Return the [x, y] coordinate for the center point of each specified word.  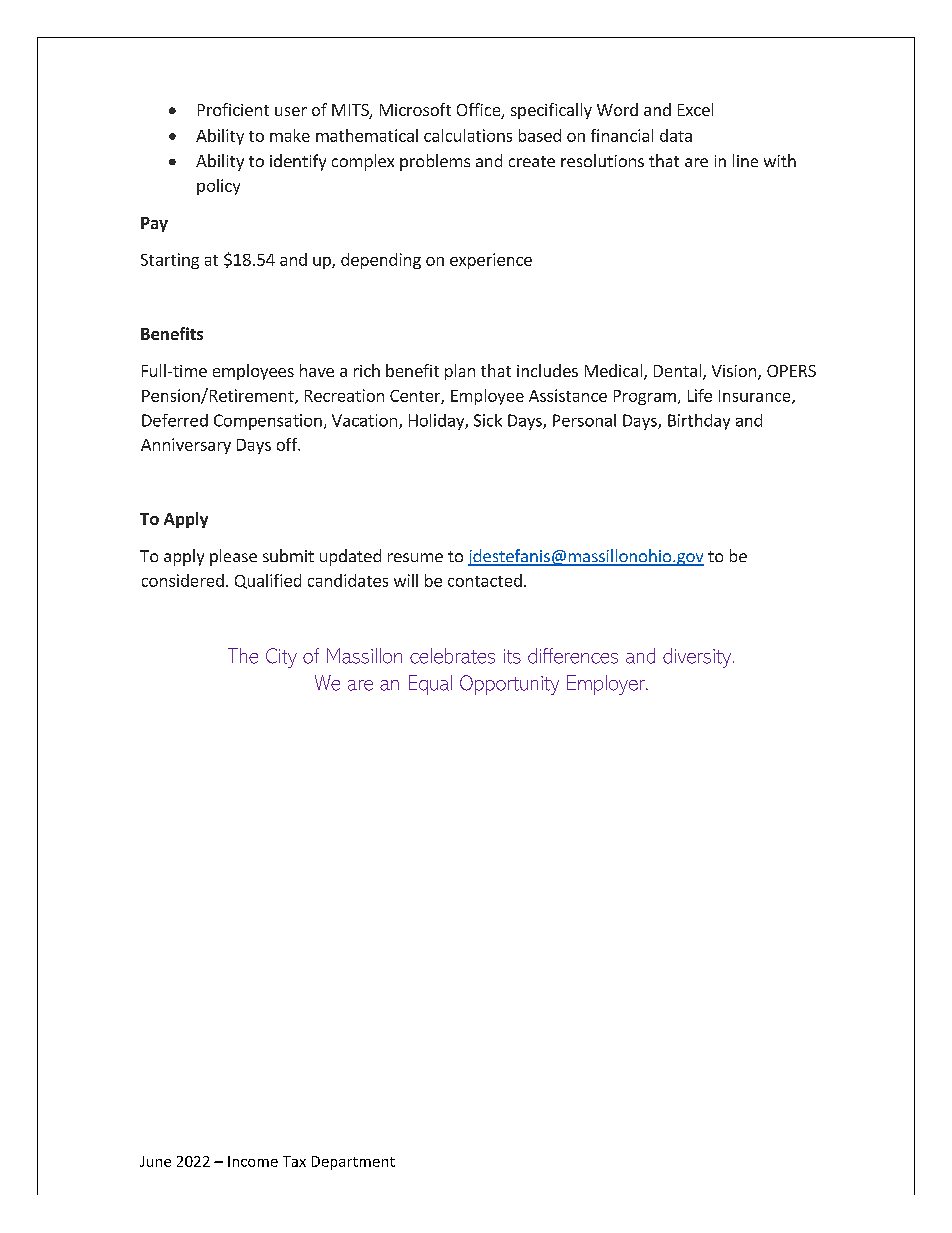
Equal [430, 685]
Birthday [699, 422]
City [281, 658]
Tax [294, 1161]
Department [353, 1163]
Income [253, 1161]
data [676, 135]
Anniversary [186, 446]
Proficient [233, 109]
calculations [468, 135]
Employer [607, 685]
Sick [488, 420]
